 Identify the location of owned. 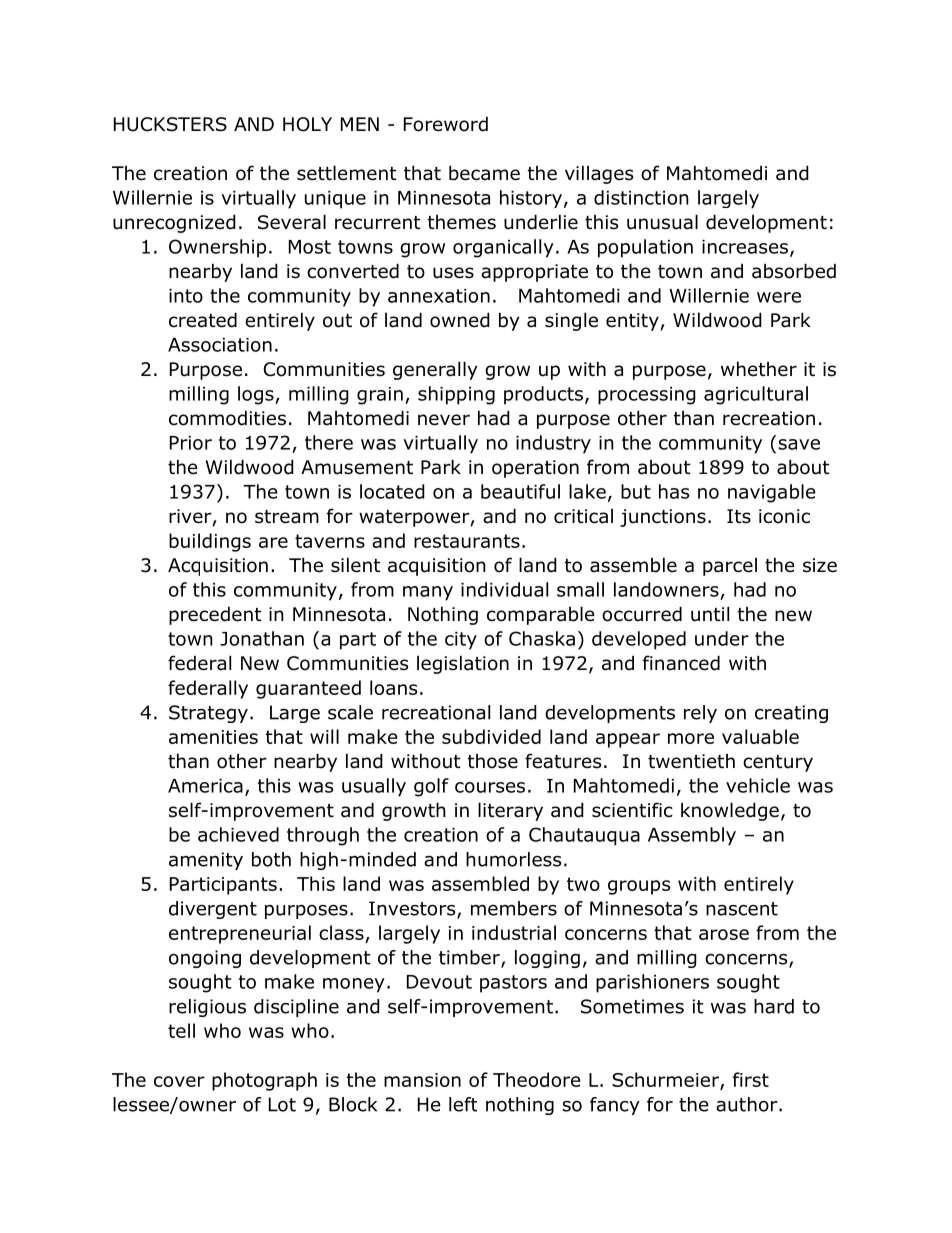
(460, 320).
